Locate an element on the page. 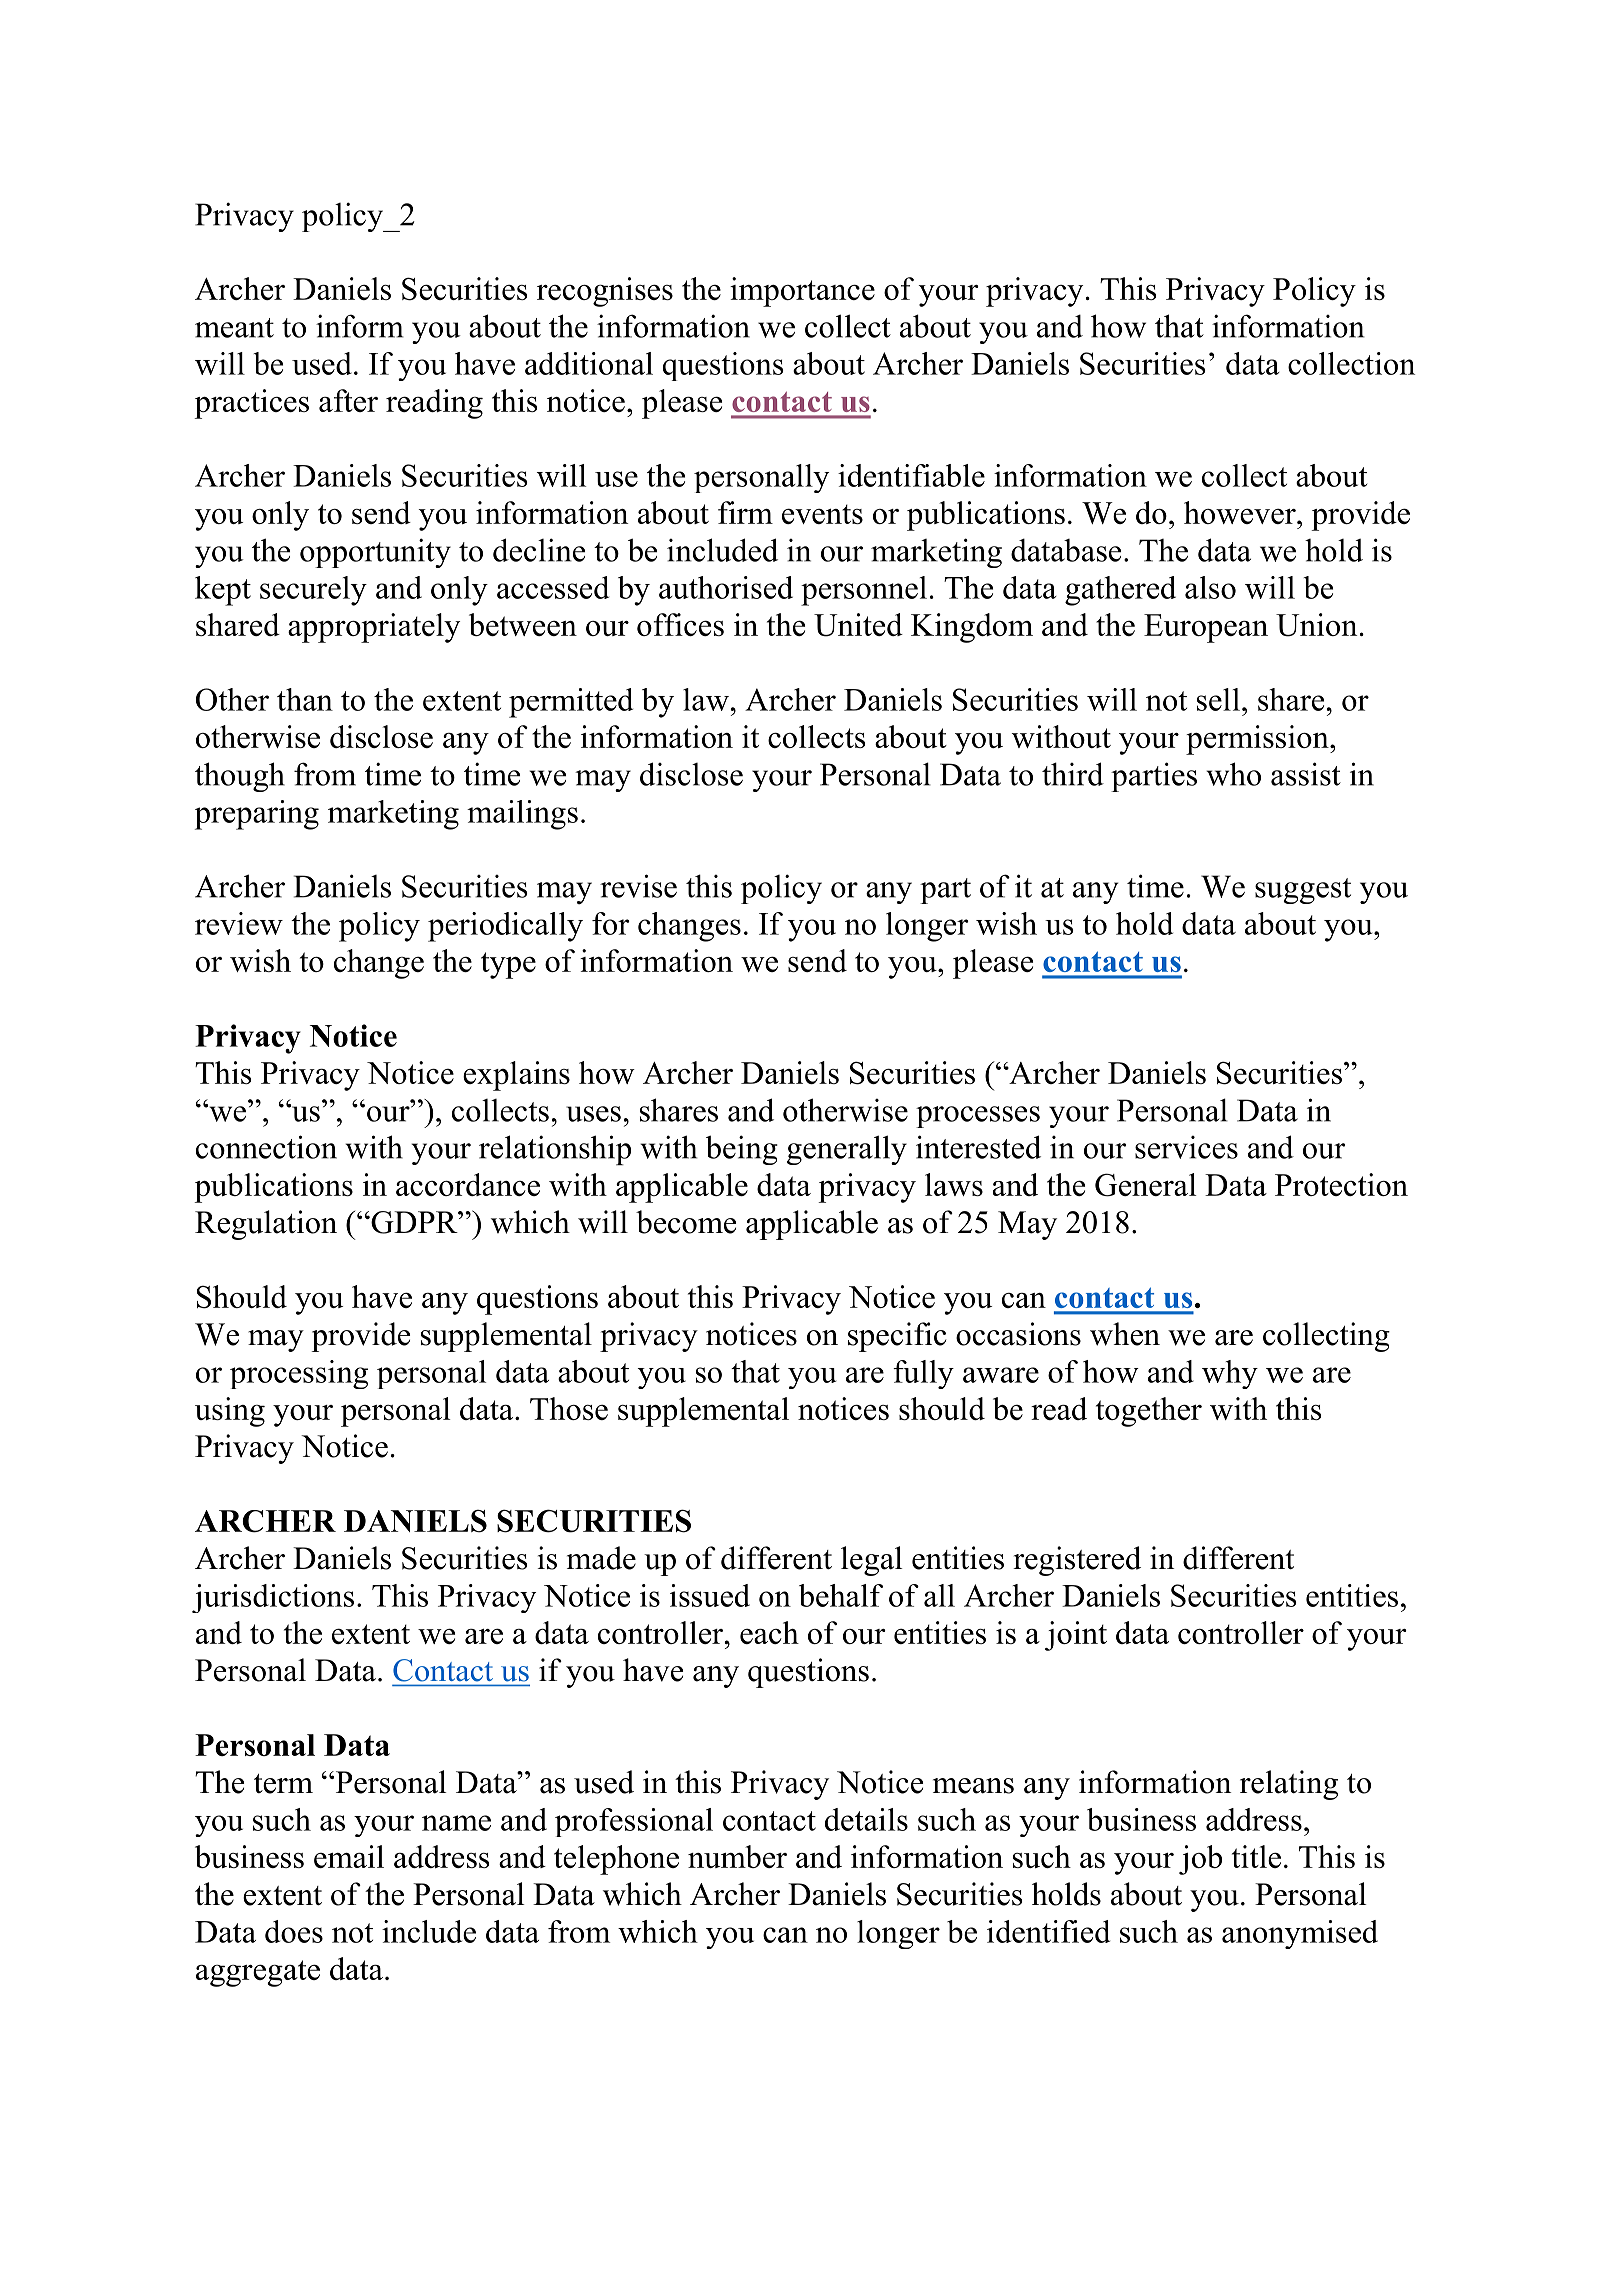  however is located at coordinates (1241, 512).
